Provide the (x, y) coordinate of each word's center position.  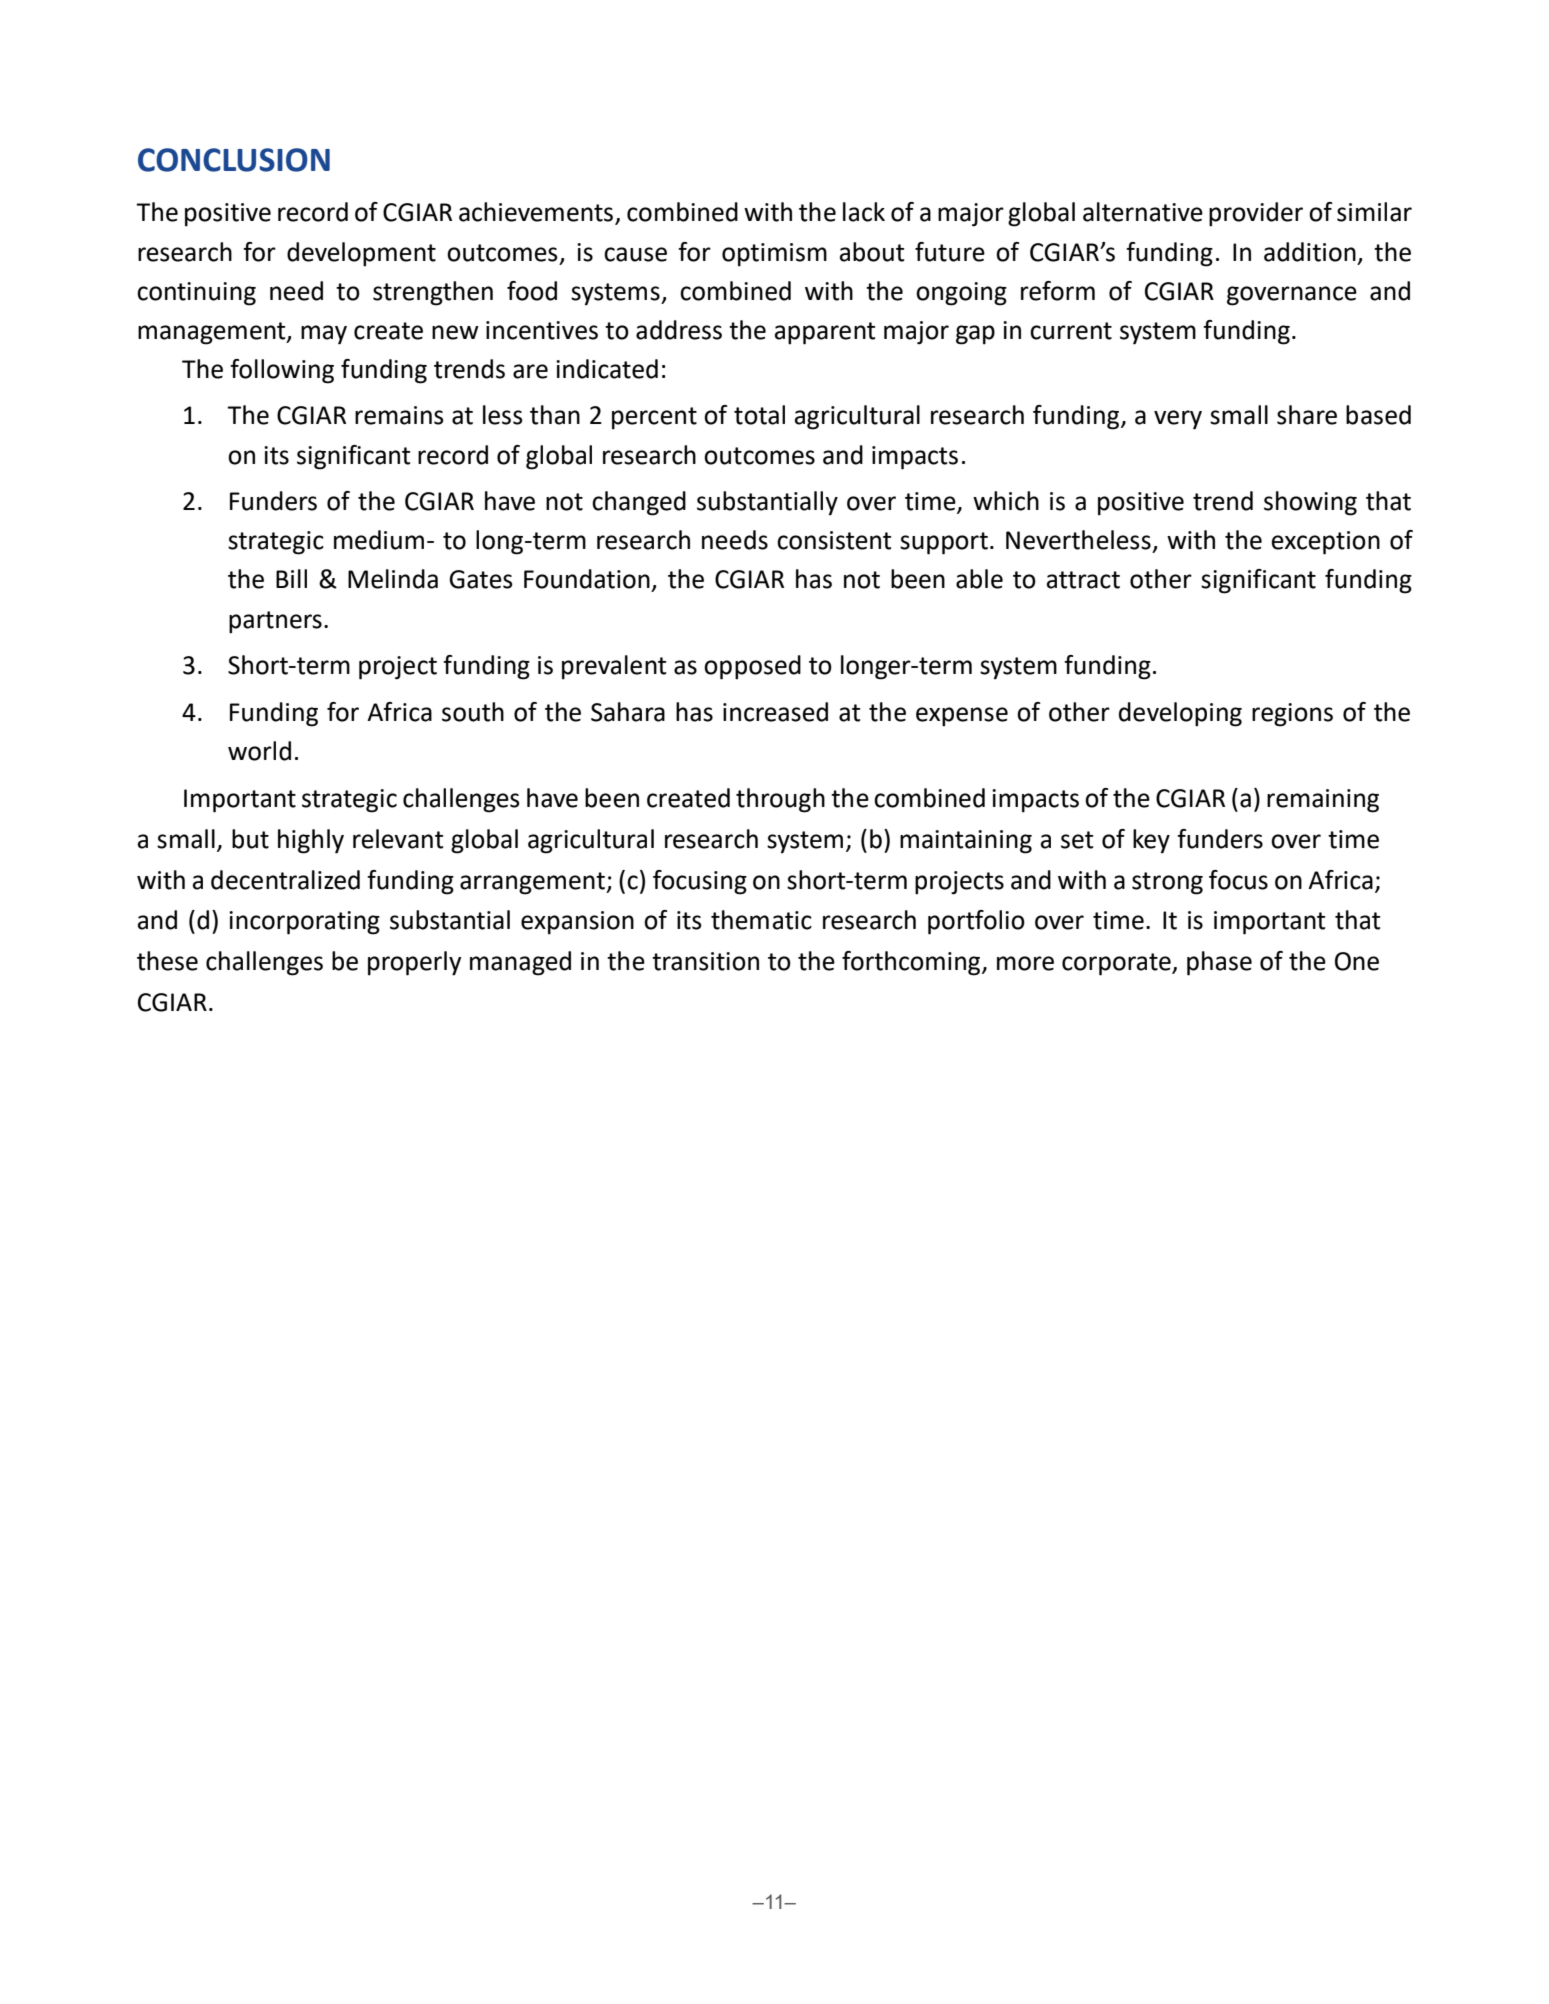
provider (1256, 214)
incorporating (304, 923)
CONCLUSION (234, 160)
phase (1219, 963)
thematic (761, 920)
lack (864, 212)
